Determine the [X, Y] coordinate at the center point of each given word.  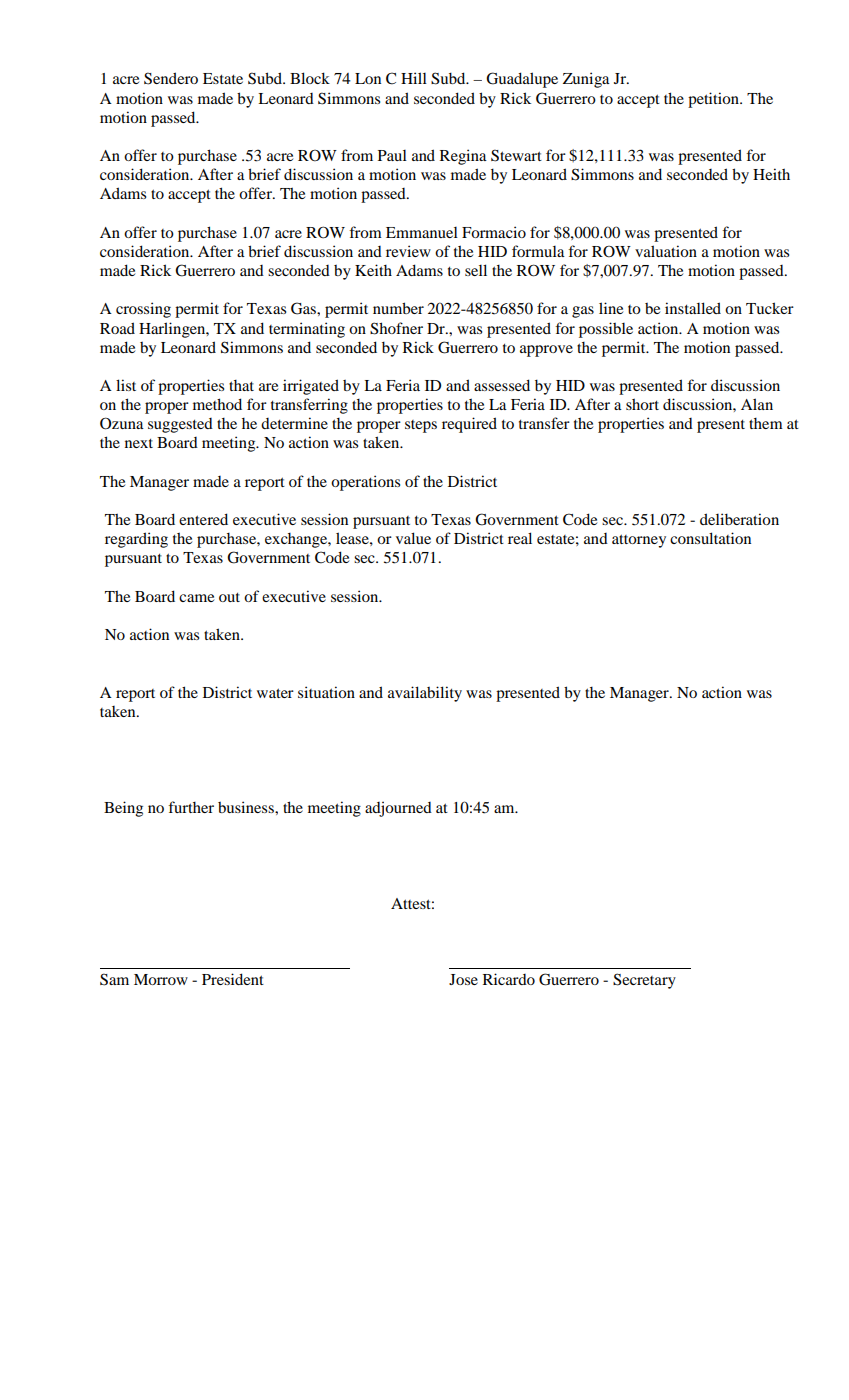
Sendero [171, 78]
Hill [414, 78]
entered [203, 519]
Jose [463, 979]
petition [715, 100]
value [413, 538]
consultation [710, 538]
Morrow [161, 979]
